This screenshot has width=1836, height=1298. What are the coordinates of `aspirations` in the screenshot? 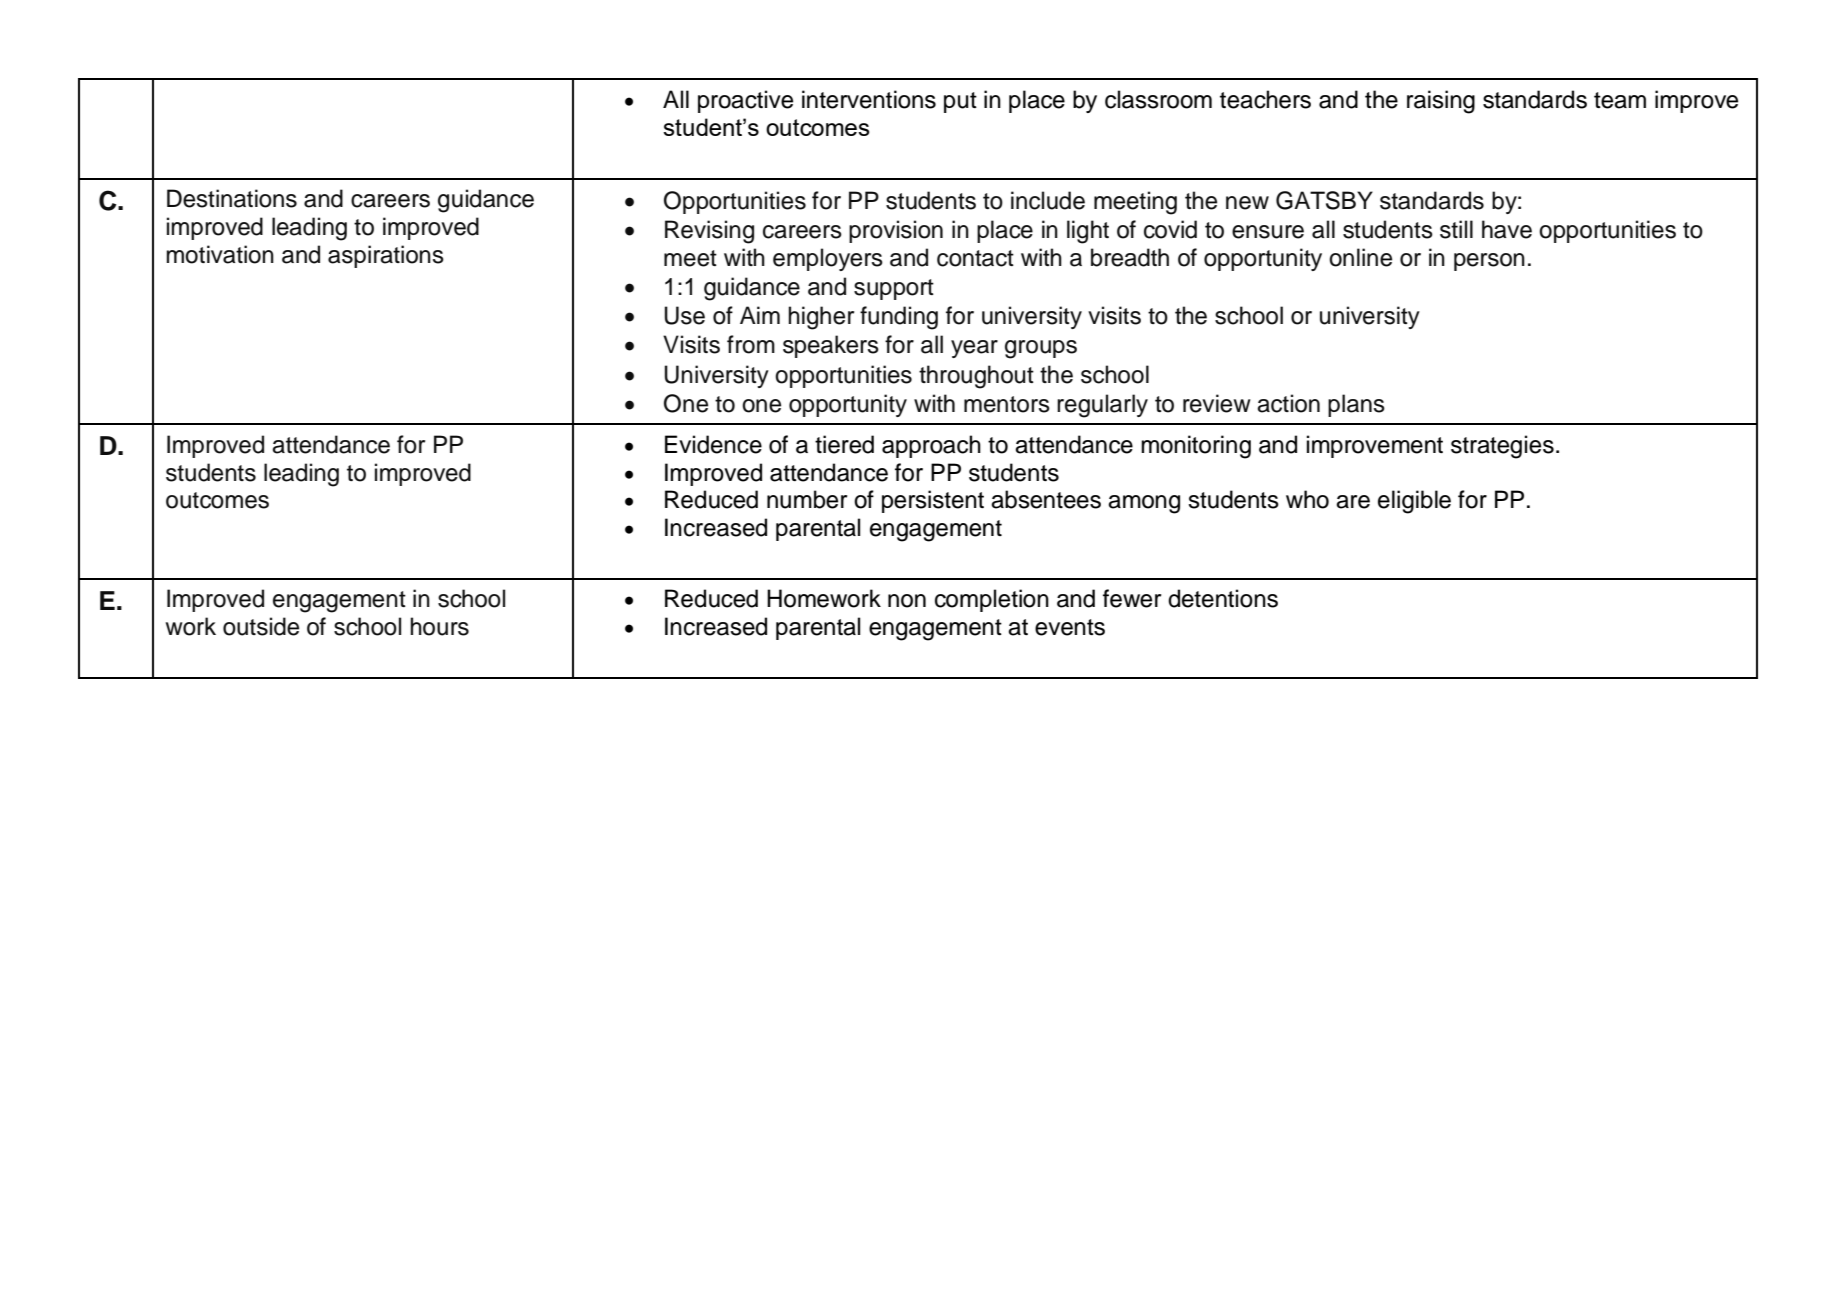 It's located at (386, 256).
